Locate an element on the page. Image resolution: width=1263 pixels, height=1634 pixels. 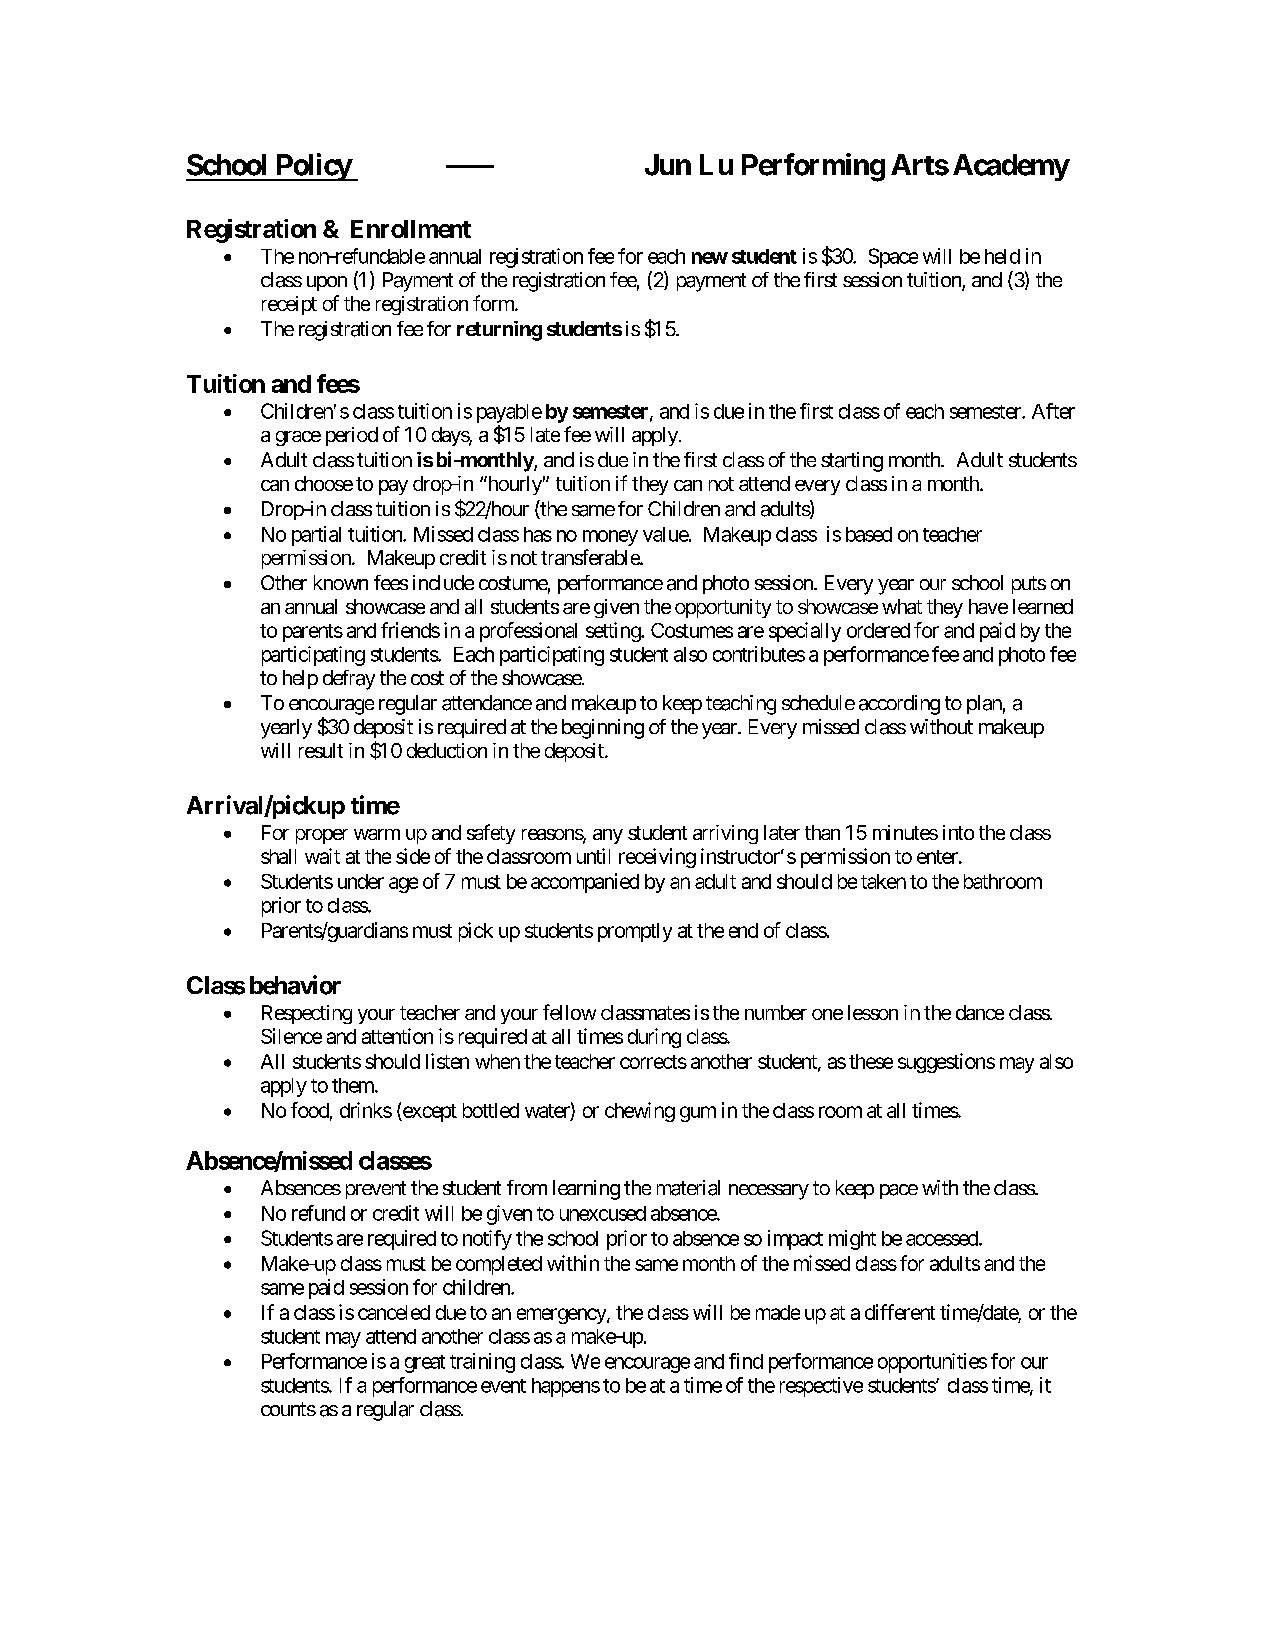
Jun is located at coordinates (668, 165).
